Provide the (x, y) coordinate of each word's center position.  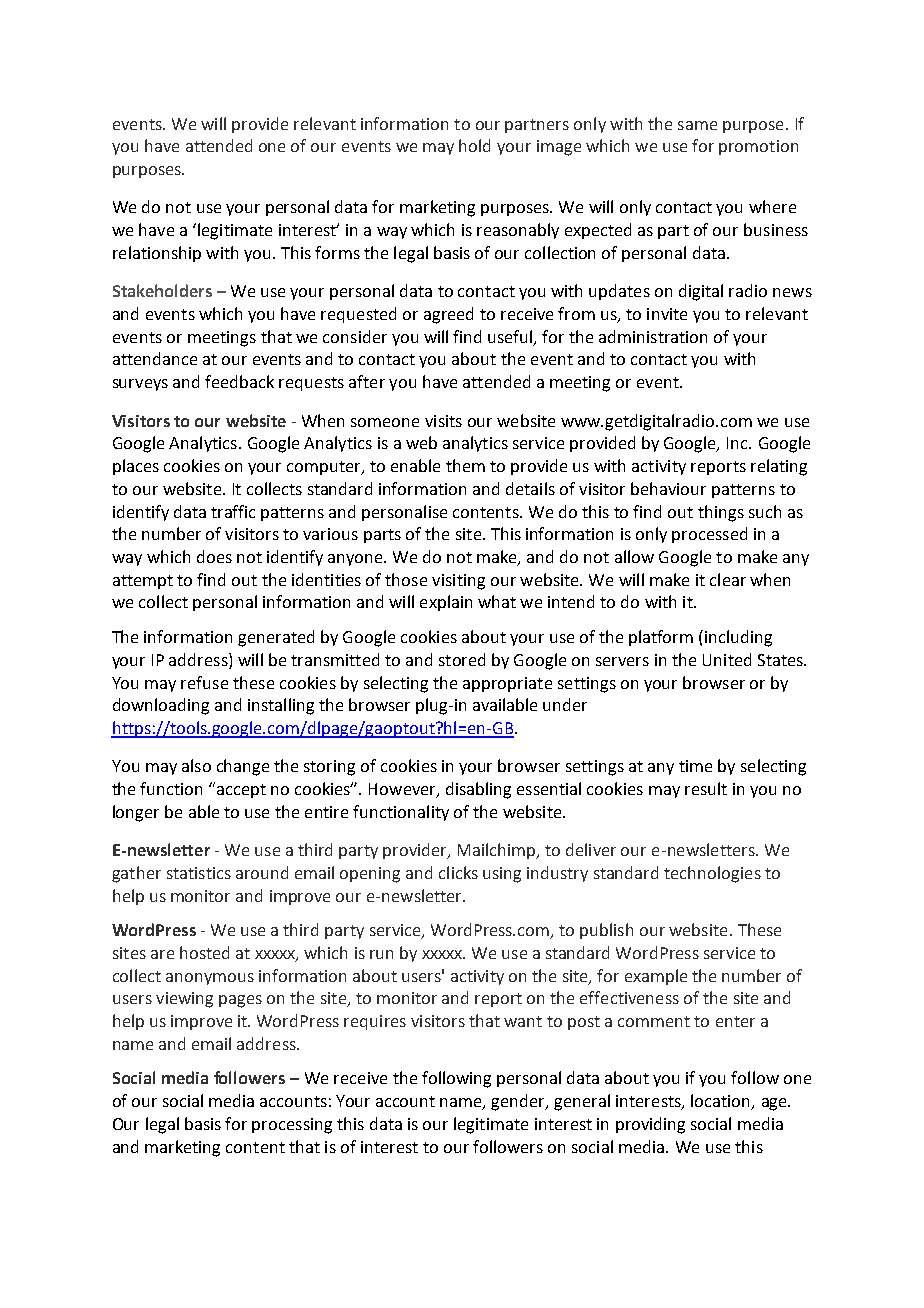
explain (446, 603)
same (697, 125)
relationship (157, 254)
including (738, 638)
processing (292, 1126)
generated (276, 638)
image (559, 148)
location (721, 1102)
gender (519, 1102)
